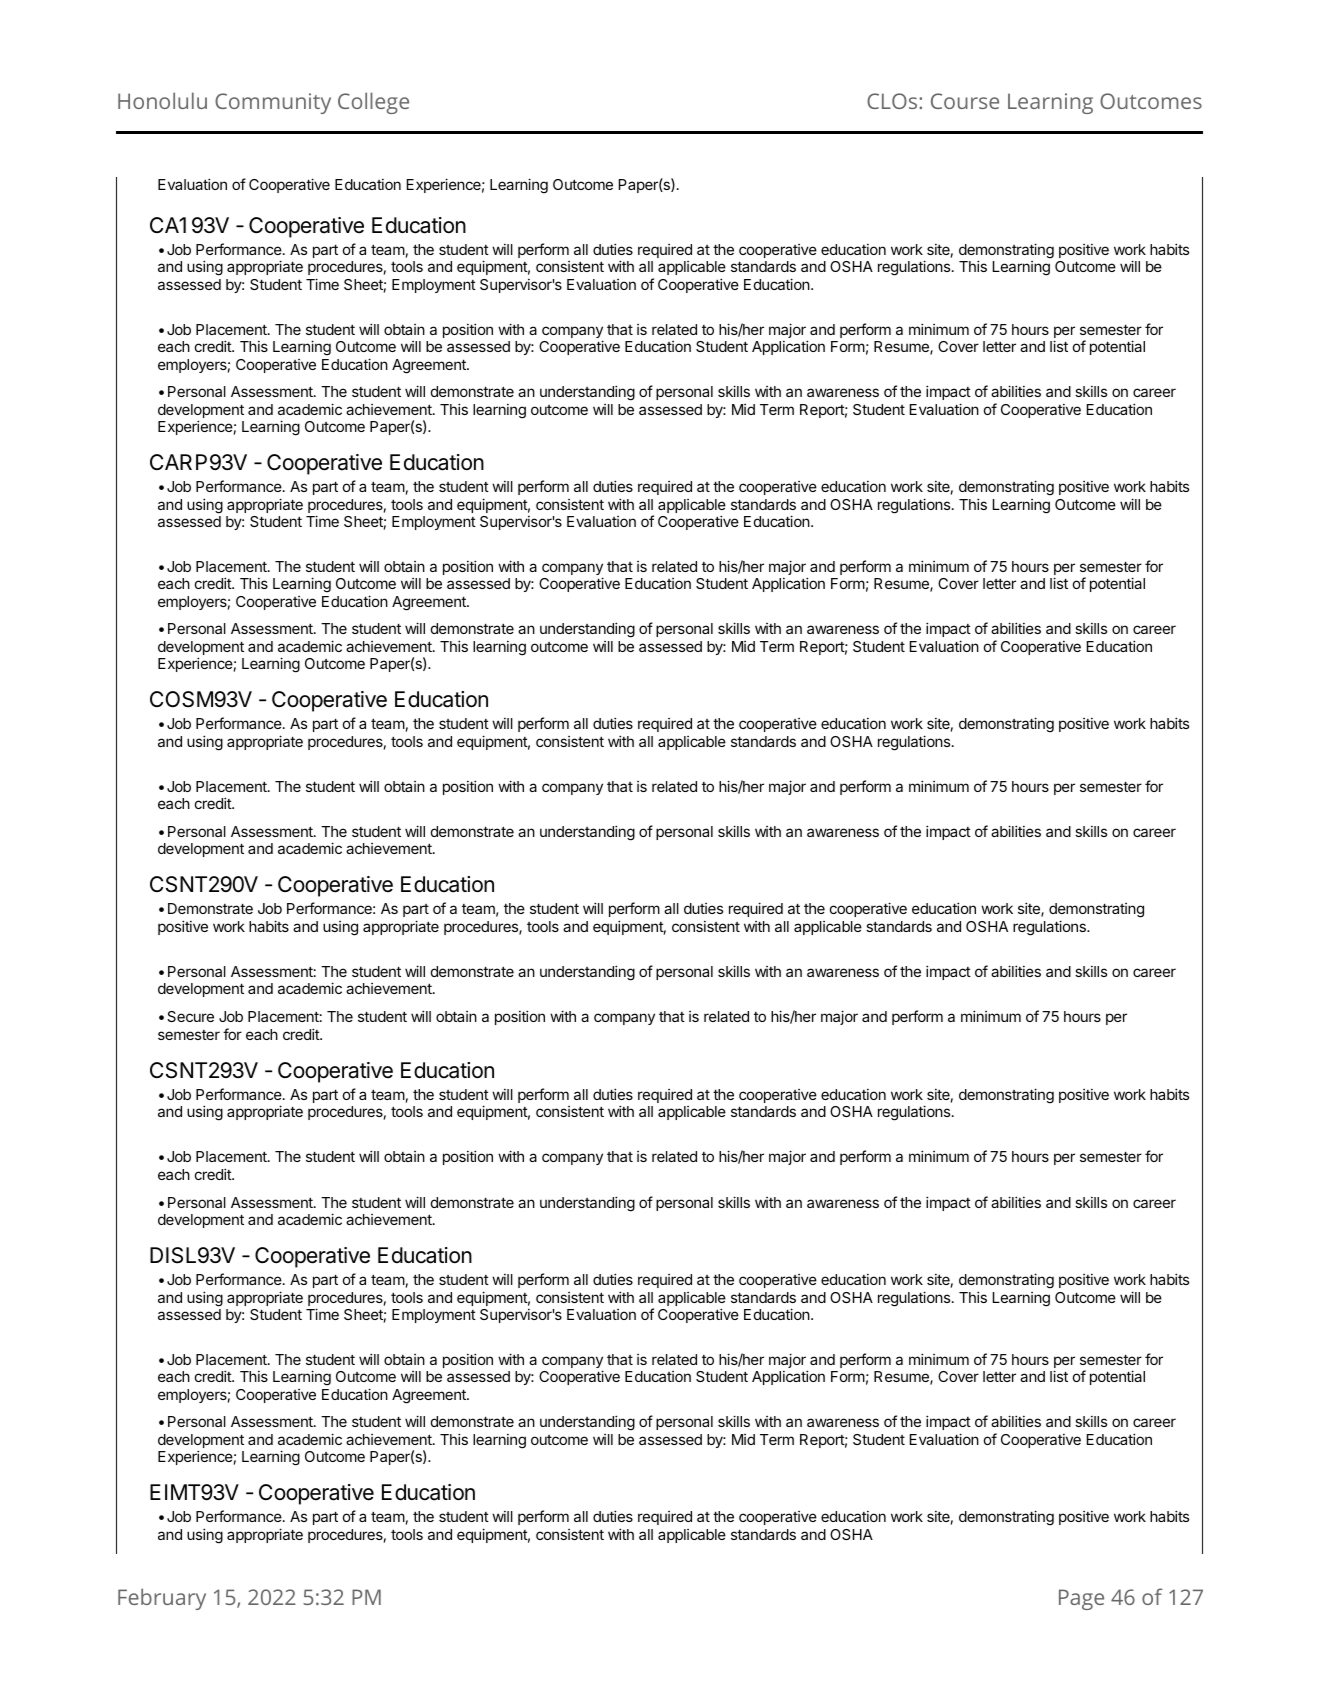 This page has height=1707, width=1319. What do you see at coordinates (373, 103) in the page?
I see `College` at bounding box center [373, 103].
